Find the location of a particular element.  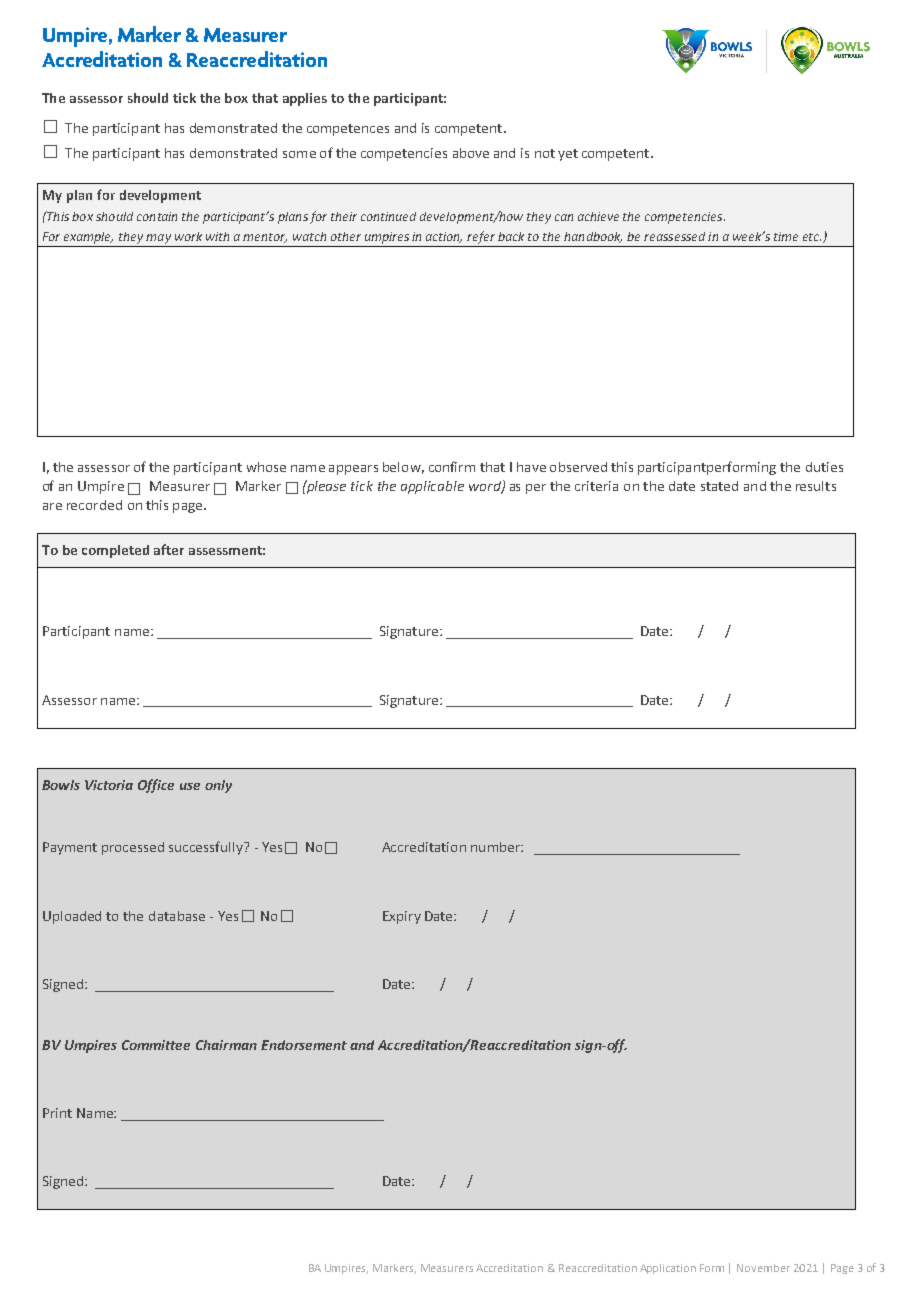

above is located at coordinates (471, 153).
